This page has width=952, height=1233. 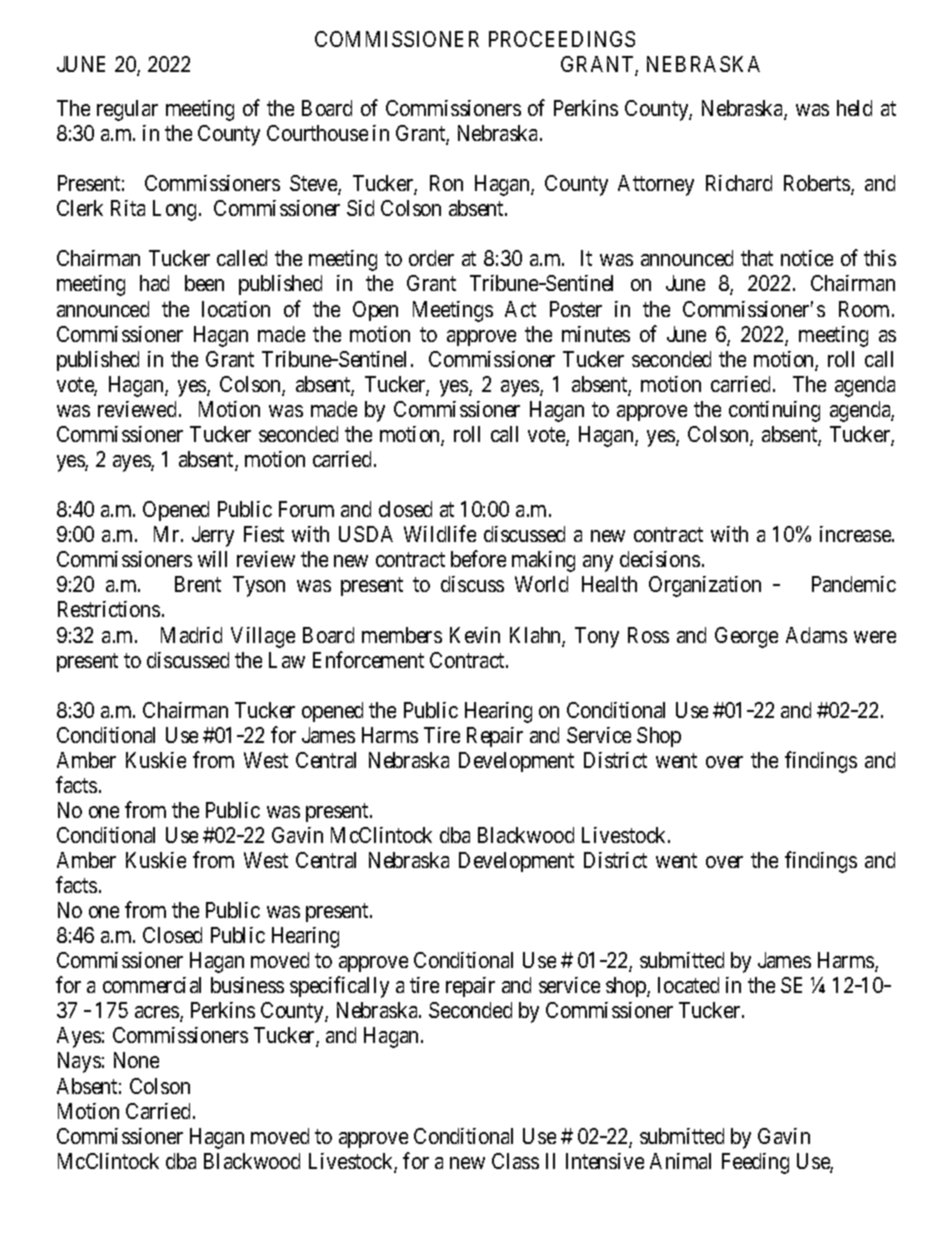 What do you see at coordinates (368, 659) in the page?
I see `Enforcement` at bounding box center [368, 659].
